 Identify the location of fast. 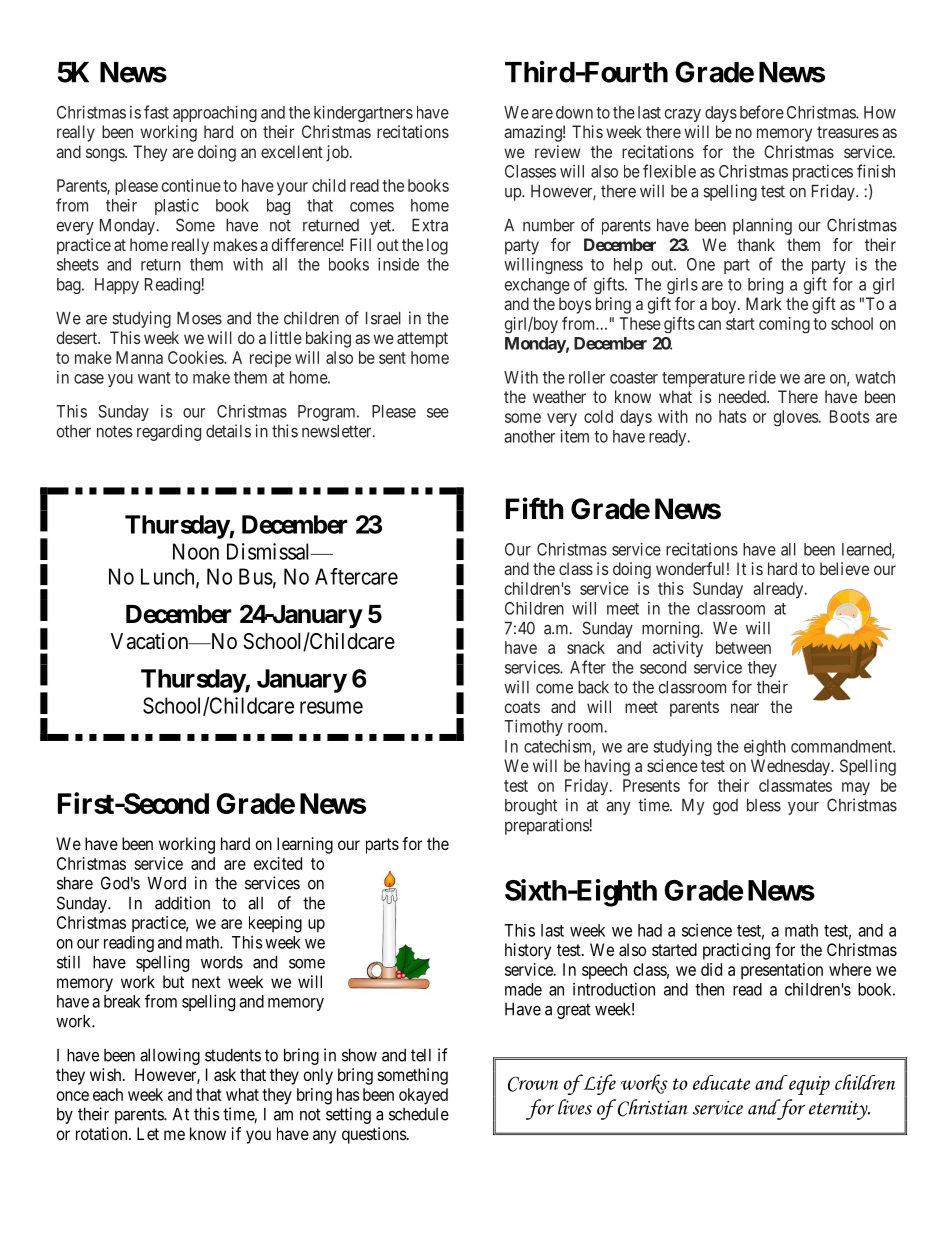
(156, 112).
